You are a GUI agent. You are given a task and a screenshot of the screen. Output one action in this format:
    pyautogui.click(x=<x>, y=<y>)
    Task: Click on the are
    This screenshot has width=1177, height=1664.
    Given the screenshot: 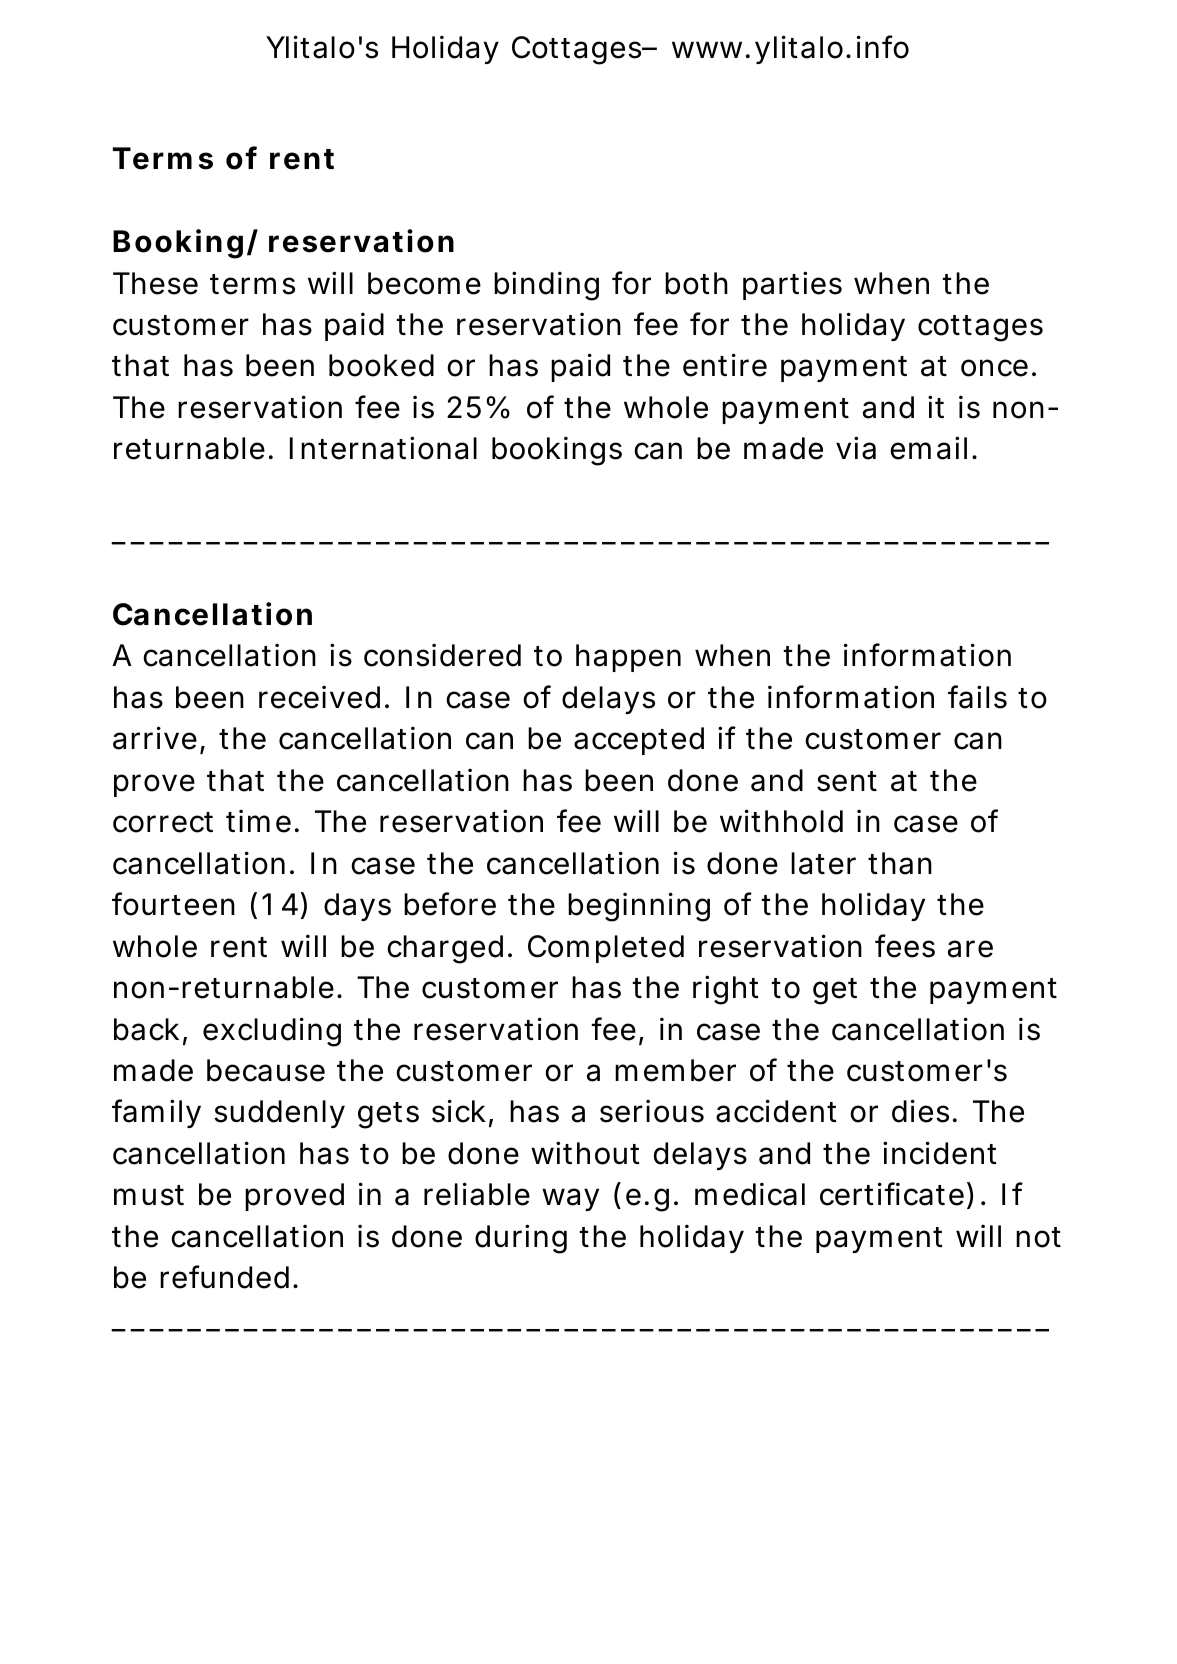 What is the action you would take?
    pyautogui.click(x=970, y=949)
